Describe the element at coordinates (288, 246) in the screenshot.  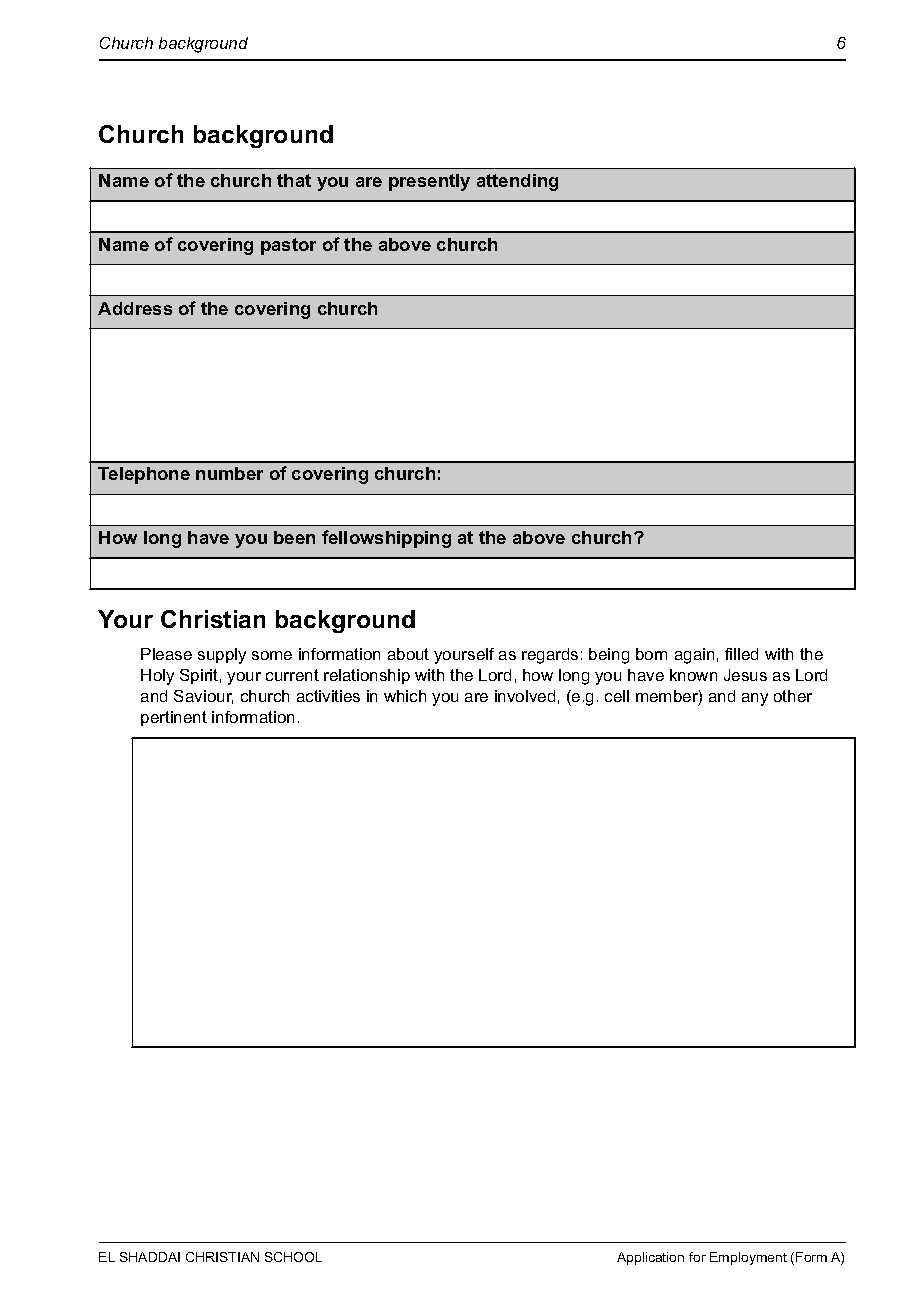
I see `pastor` at that location.
